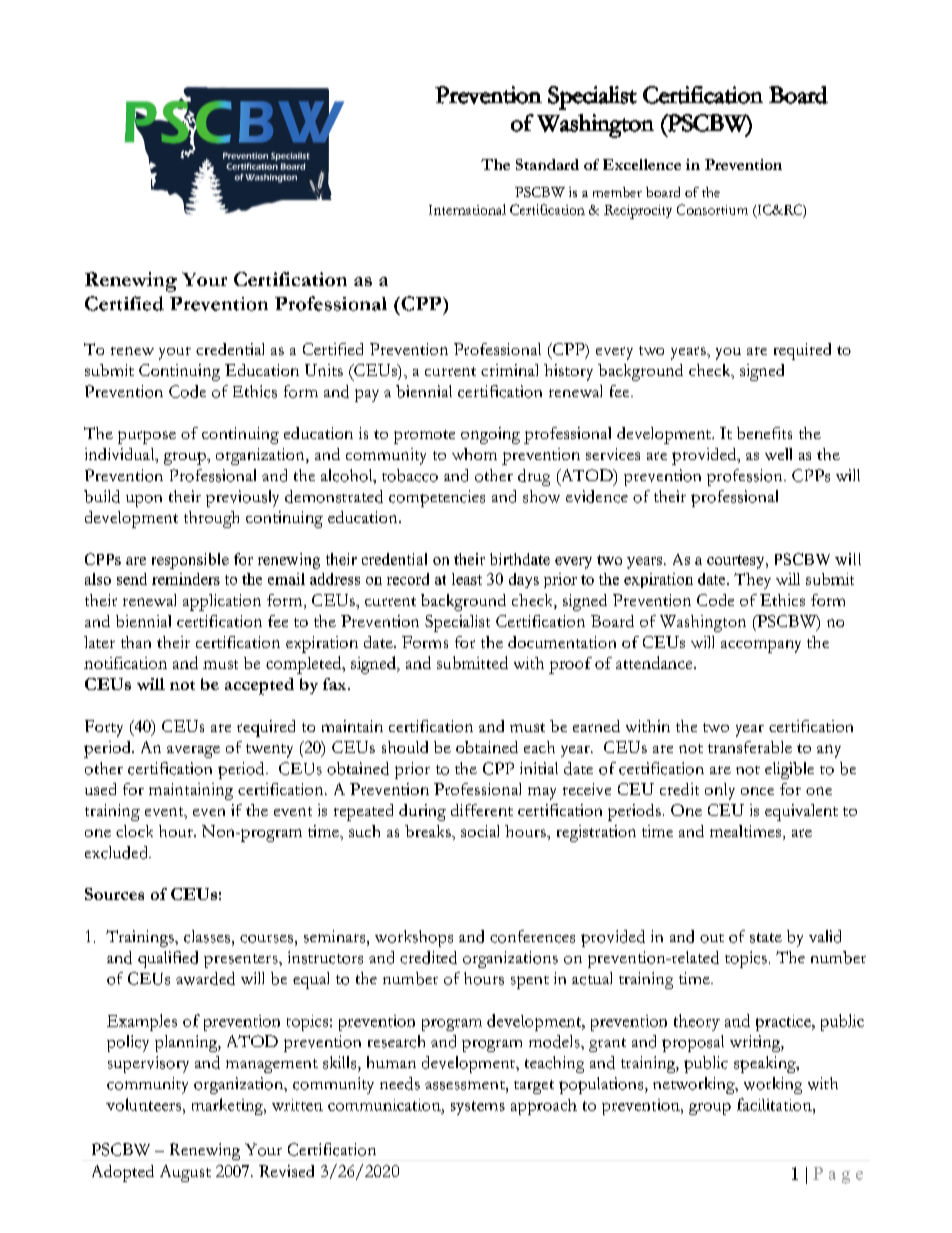 This screenshot has width=952, height=1233. Describe the element at coordinates (185, 1173) in the screenshot. I see `August` at that location.
